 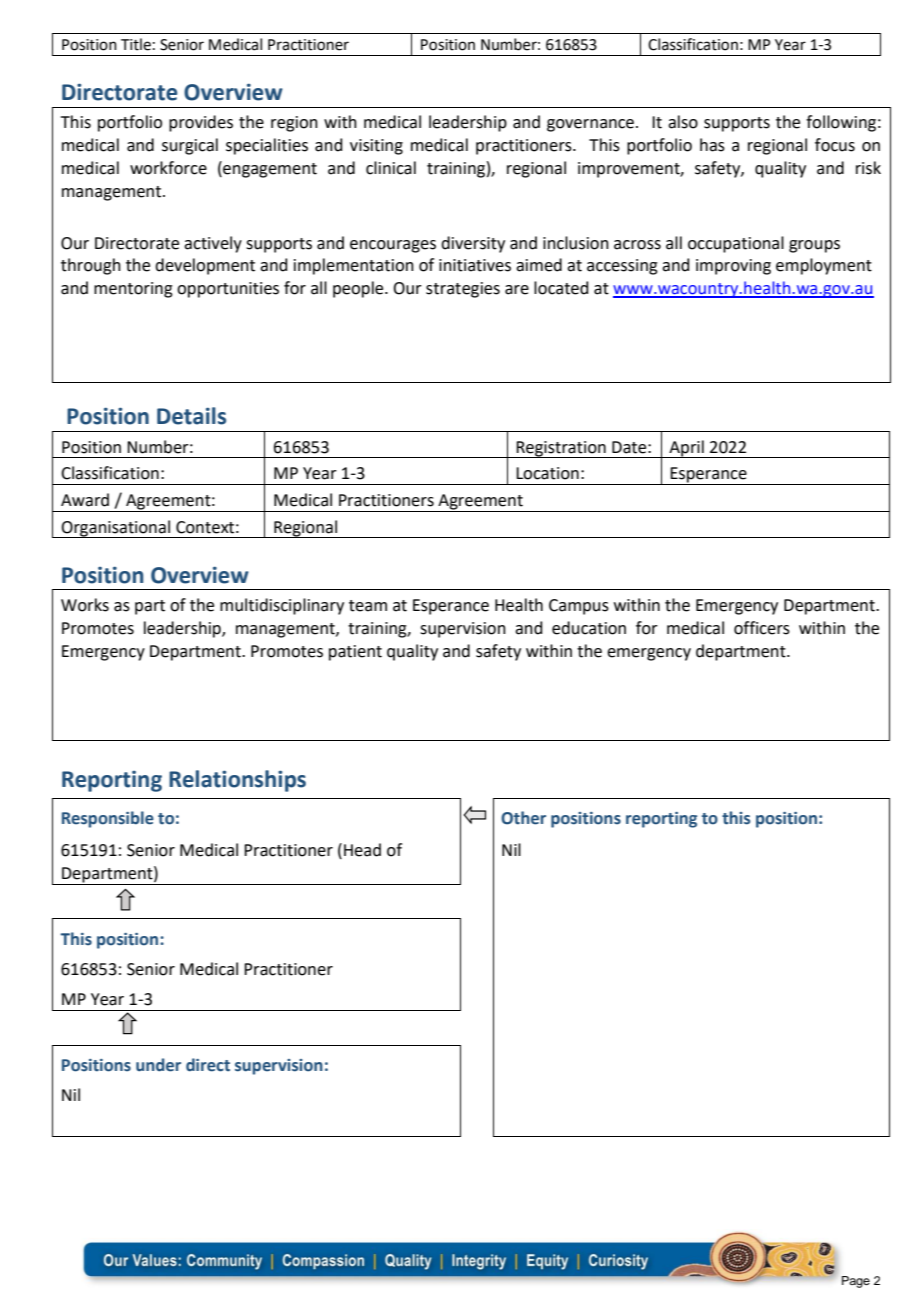 I want to click on education, so click(x=589, y=628).
